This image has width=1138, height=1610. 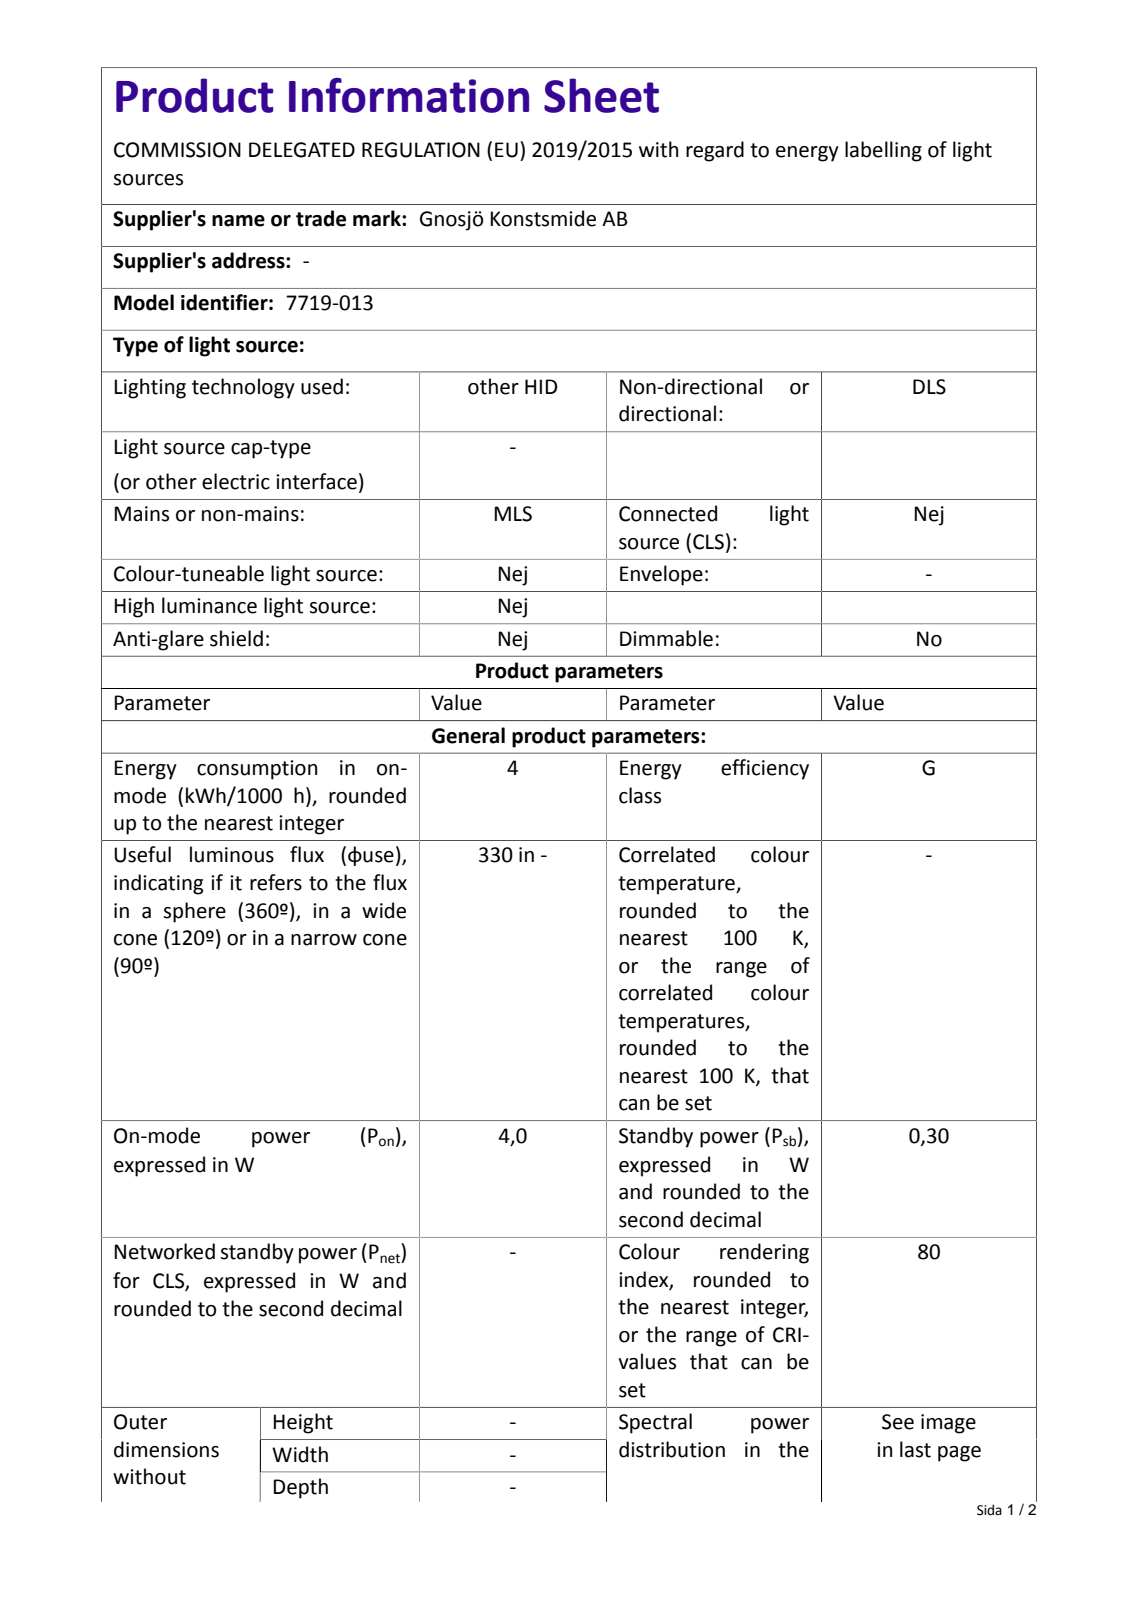 I want to click on COMMISSION, so click(x=177, y=150).
